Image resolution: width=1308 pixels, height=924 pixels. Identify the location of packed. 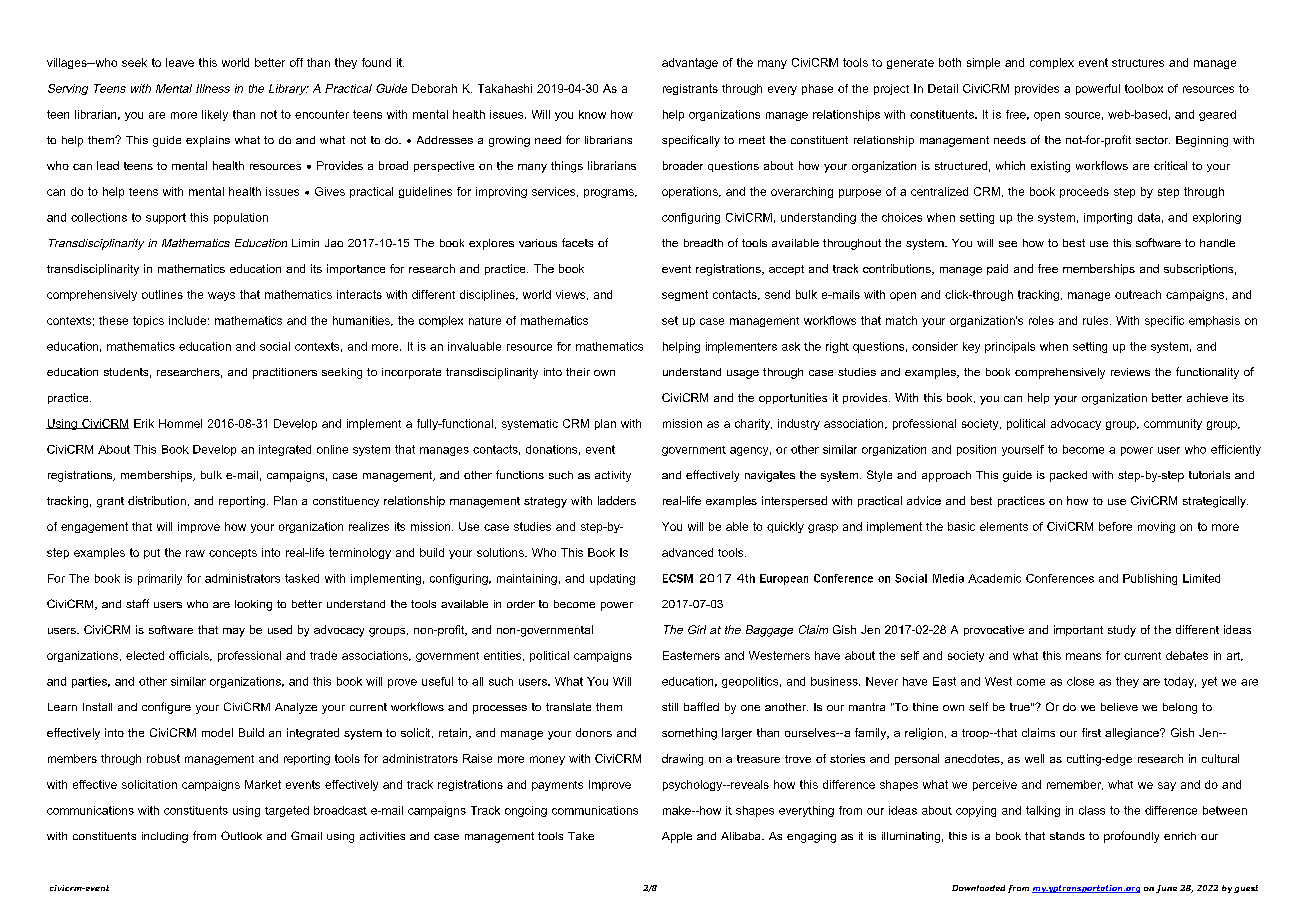
(1068, 476).
